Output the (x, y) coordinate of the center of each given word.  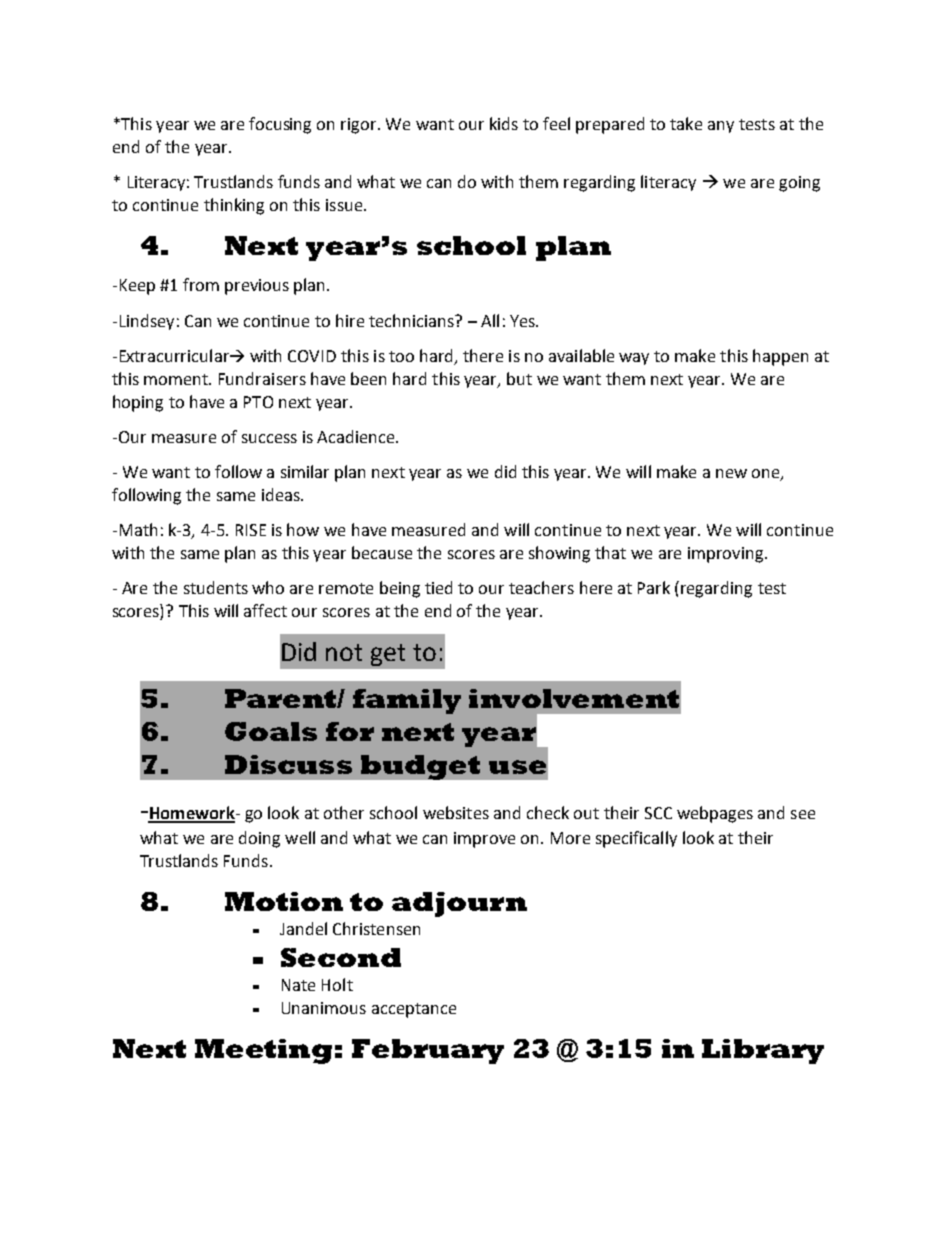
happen (780, 357)
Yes (524, 321)
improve (484, 840)
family (407, 701)
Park (654, 587)
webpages (715, 814)
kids (504, 123)
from (201, 284)
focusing (280, 125)
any (721, 127)
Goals (271, 731)
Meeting (263, 1051)
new (731, 473)
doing (259, 839)
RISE (251, 530)
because (382, 552)
